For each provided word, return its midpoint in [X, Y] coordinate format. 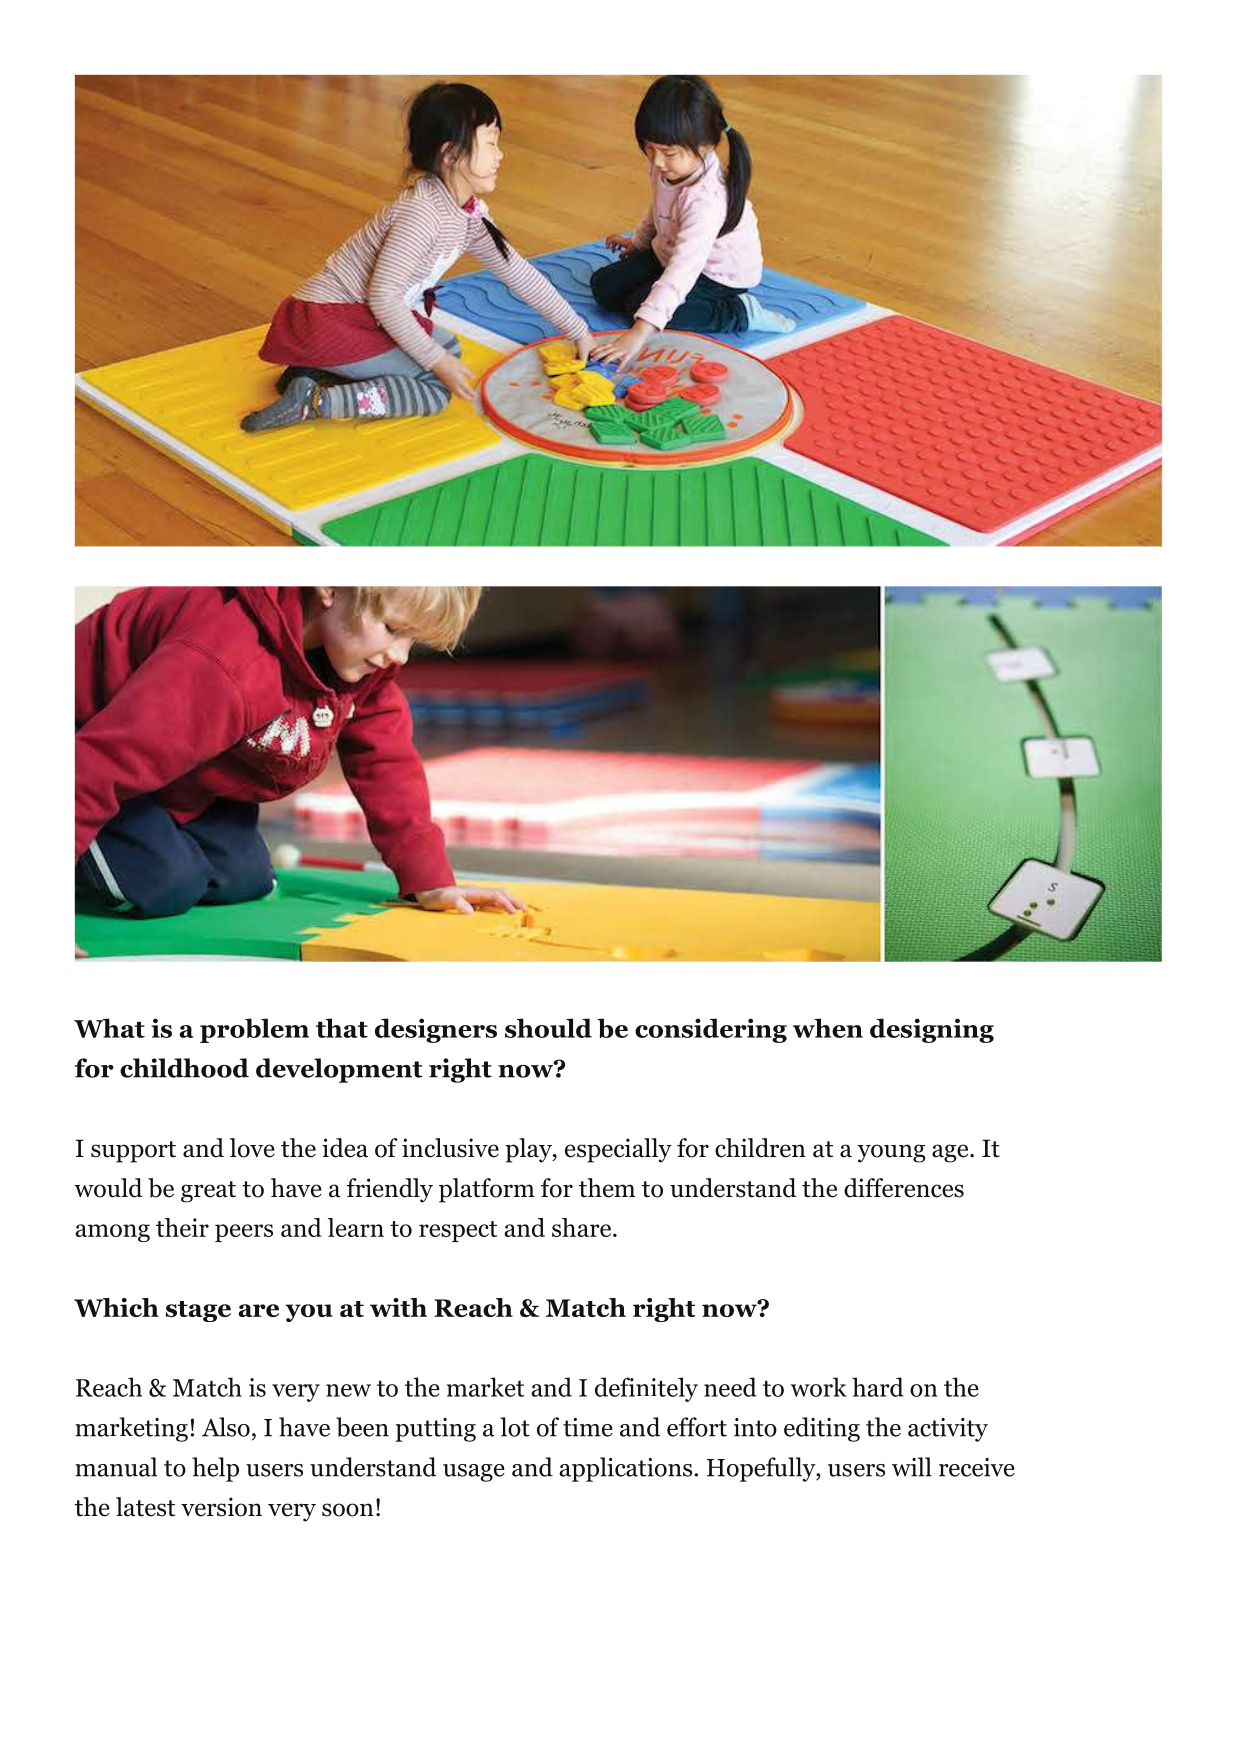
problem [254, 1030]
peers [244, 1233]
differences [904, 1188]
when [828, 1028]
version [221, 1507]
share [581, 1227]
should [548, 1028]
